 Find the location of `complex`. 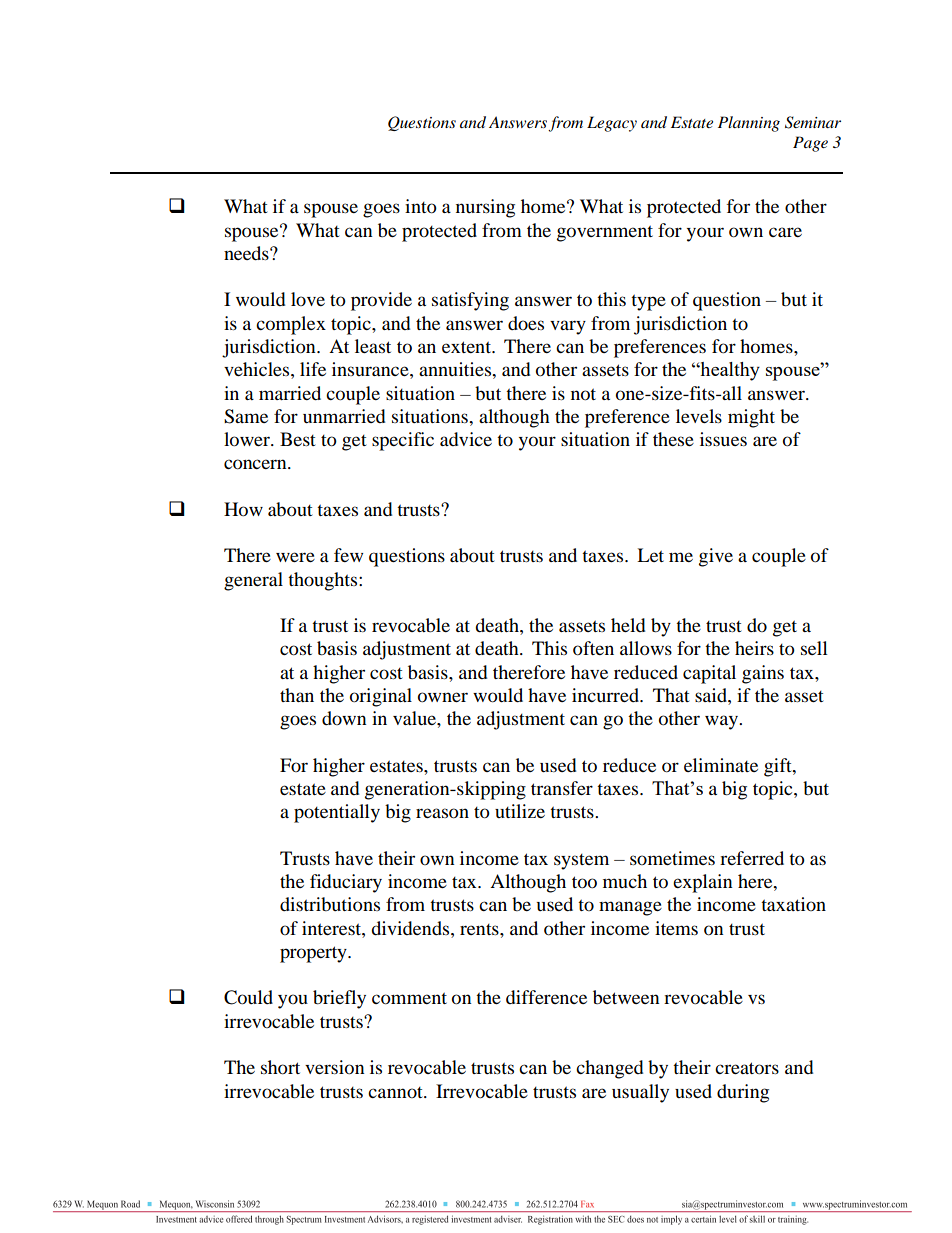

complex is located at coordinates (291, 325).
